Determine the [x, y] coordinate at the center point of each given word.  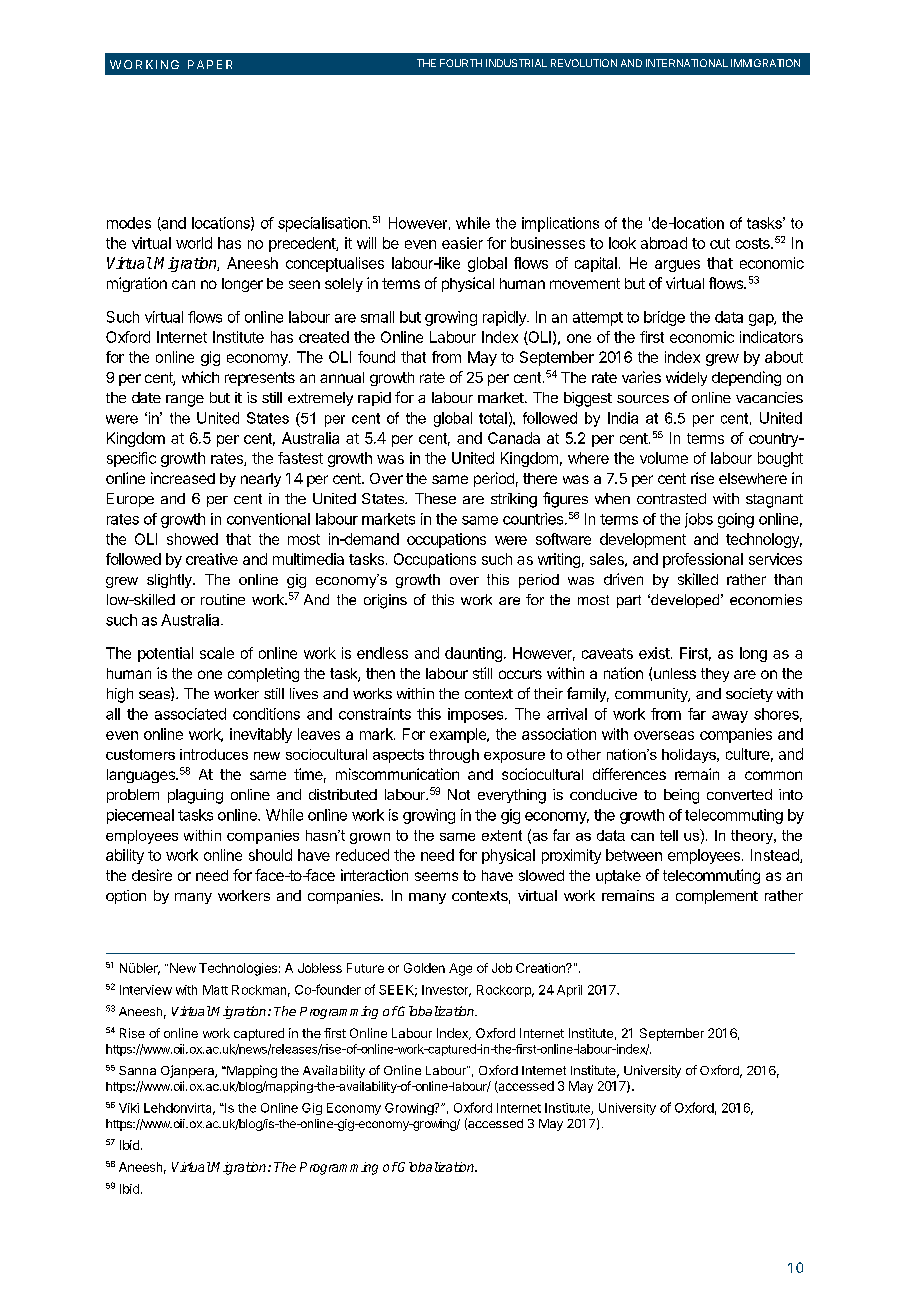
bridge [664, 318]
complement [717, 897]
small [377, 317]
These [435, 498]
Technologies [238, 969]
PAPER [210, 64]
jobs [699, 520]
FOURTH [461, 63]
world [194, 243]
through [454, 756]
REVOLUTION [584, 63]
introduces [214, 754]
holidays [690, 756]
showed [192, 539]
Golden [424, 968]
